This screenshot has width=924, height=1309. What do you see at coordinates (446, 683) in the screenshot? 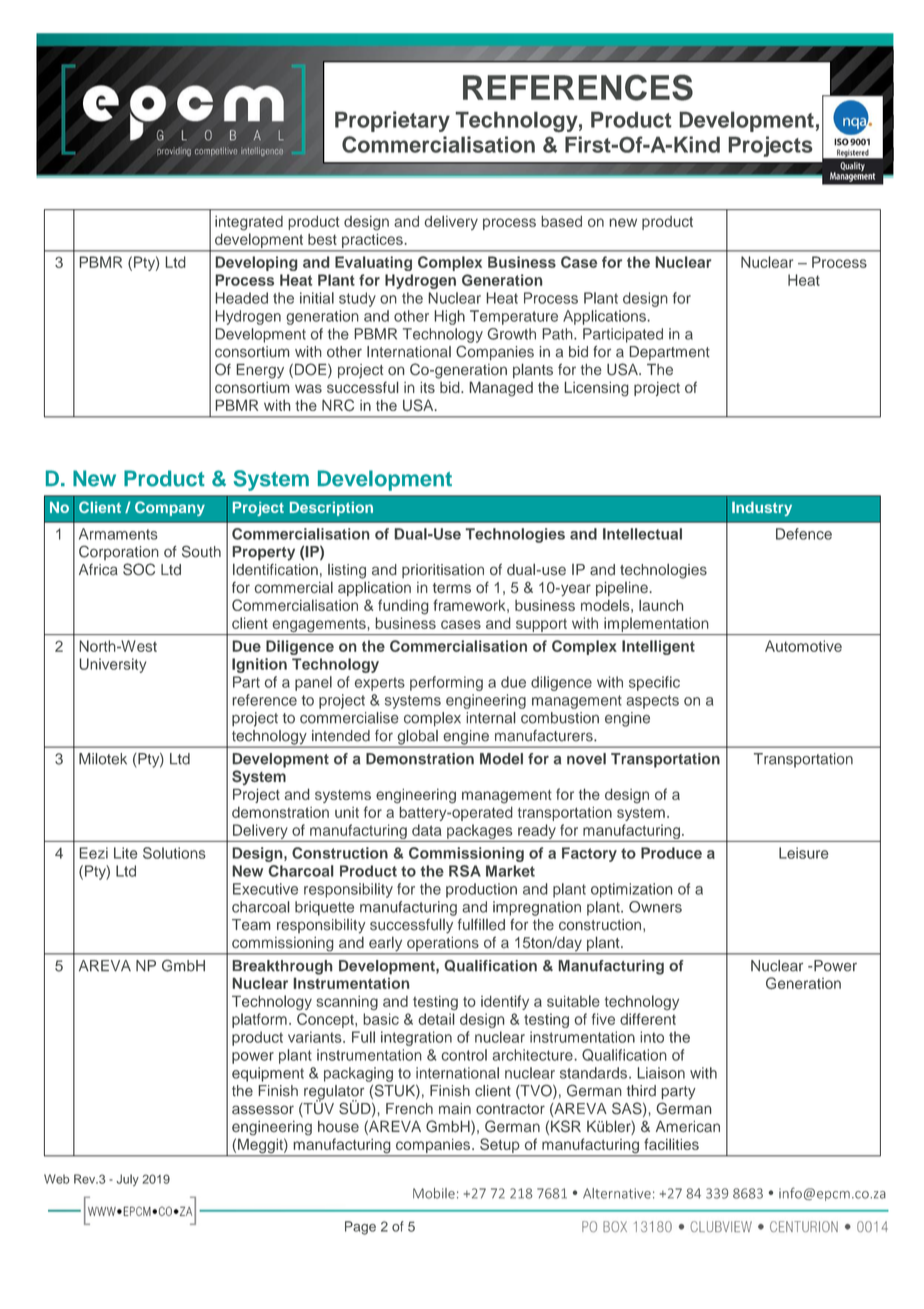
I see `performing` at bounding box center [446, 683].
